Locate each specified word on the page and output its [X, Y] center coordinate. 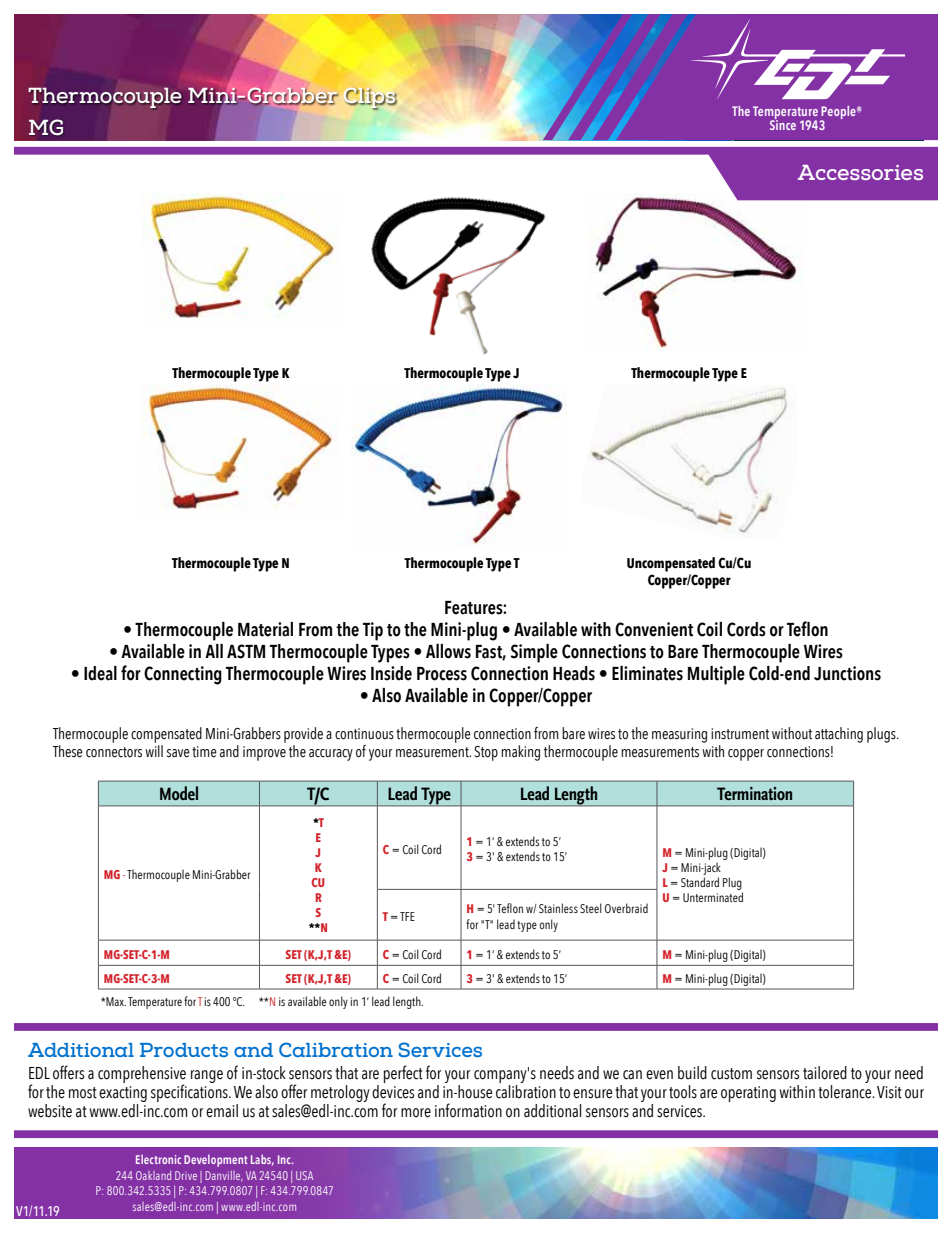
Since [783, 124]
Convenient [654, 629]
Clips [370, 99]
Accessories [860, 172]
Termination [754, 793]
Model [179, 793]
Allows [448, 651]
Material [265, 629]
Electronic [158, 1159]
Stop [486, 753]
